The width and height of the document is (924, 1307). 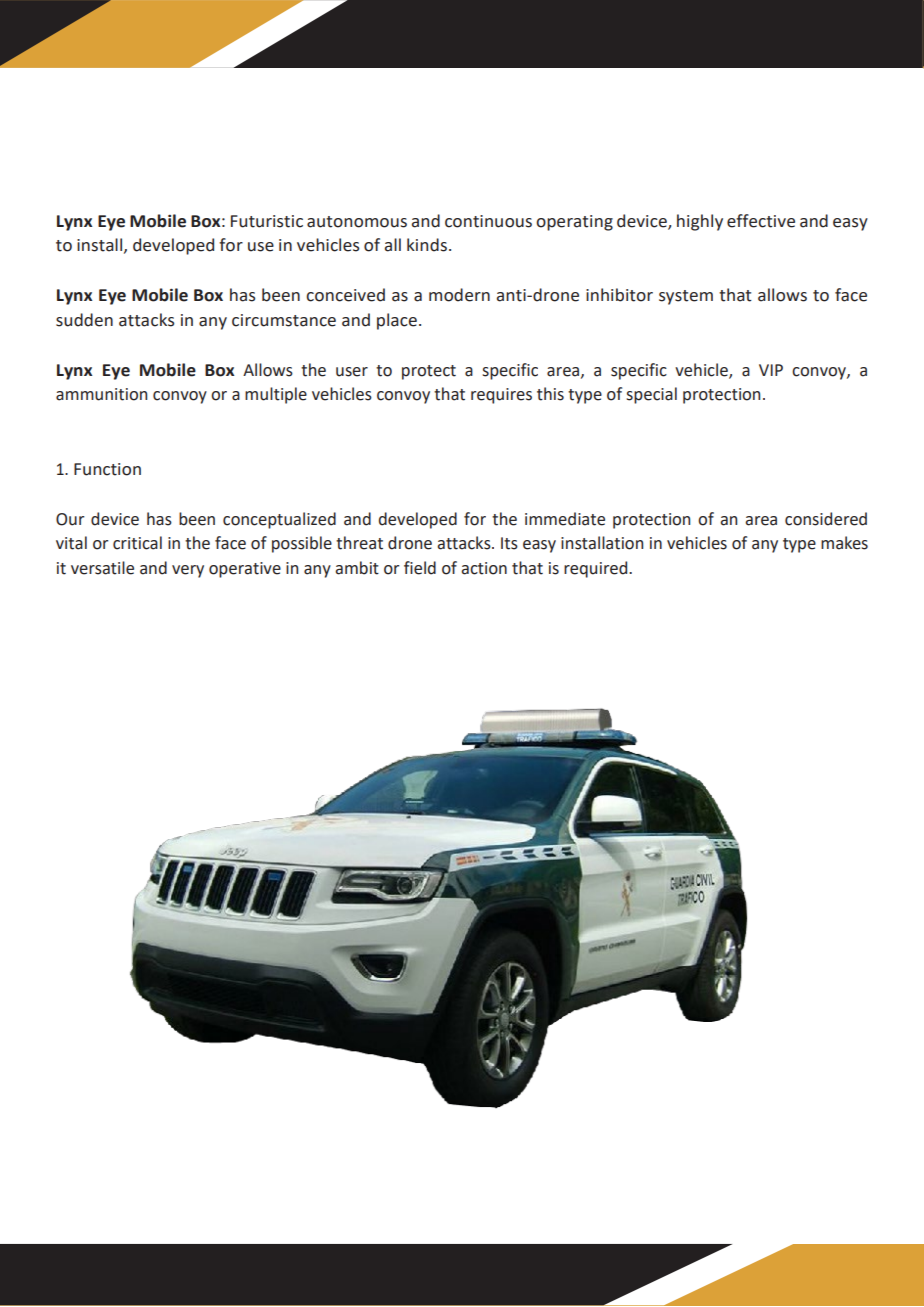 I want to click on Futuristic, so click(x=267, y=221).
